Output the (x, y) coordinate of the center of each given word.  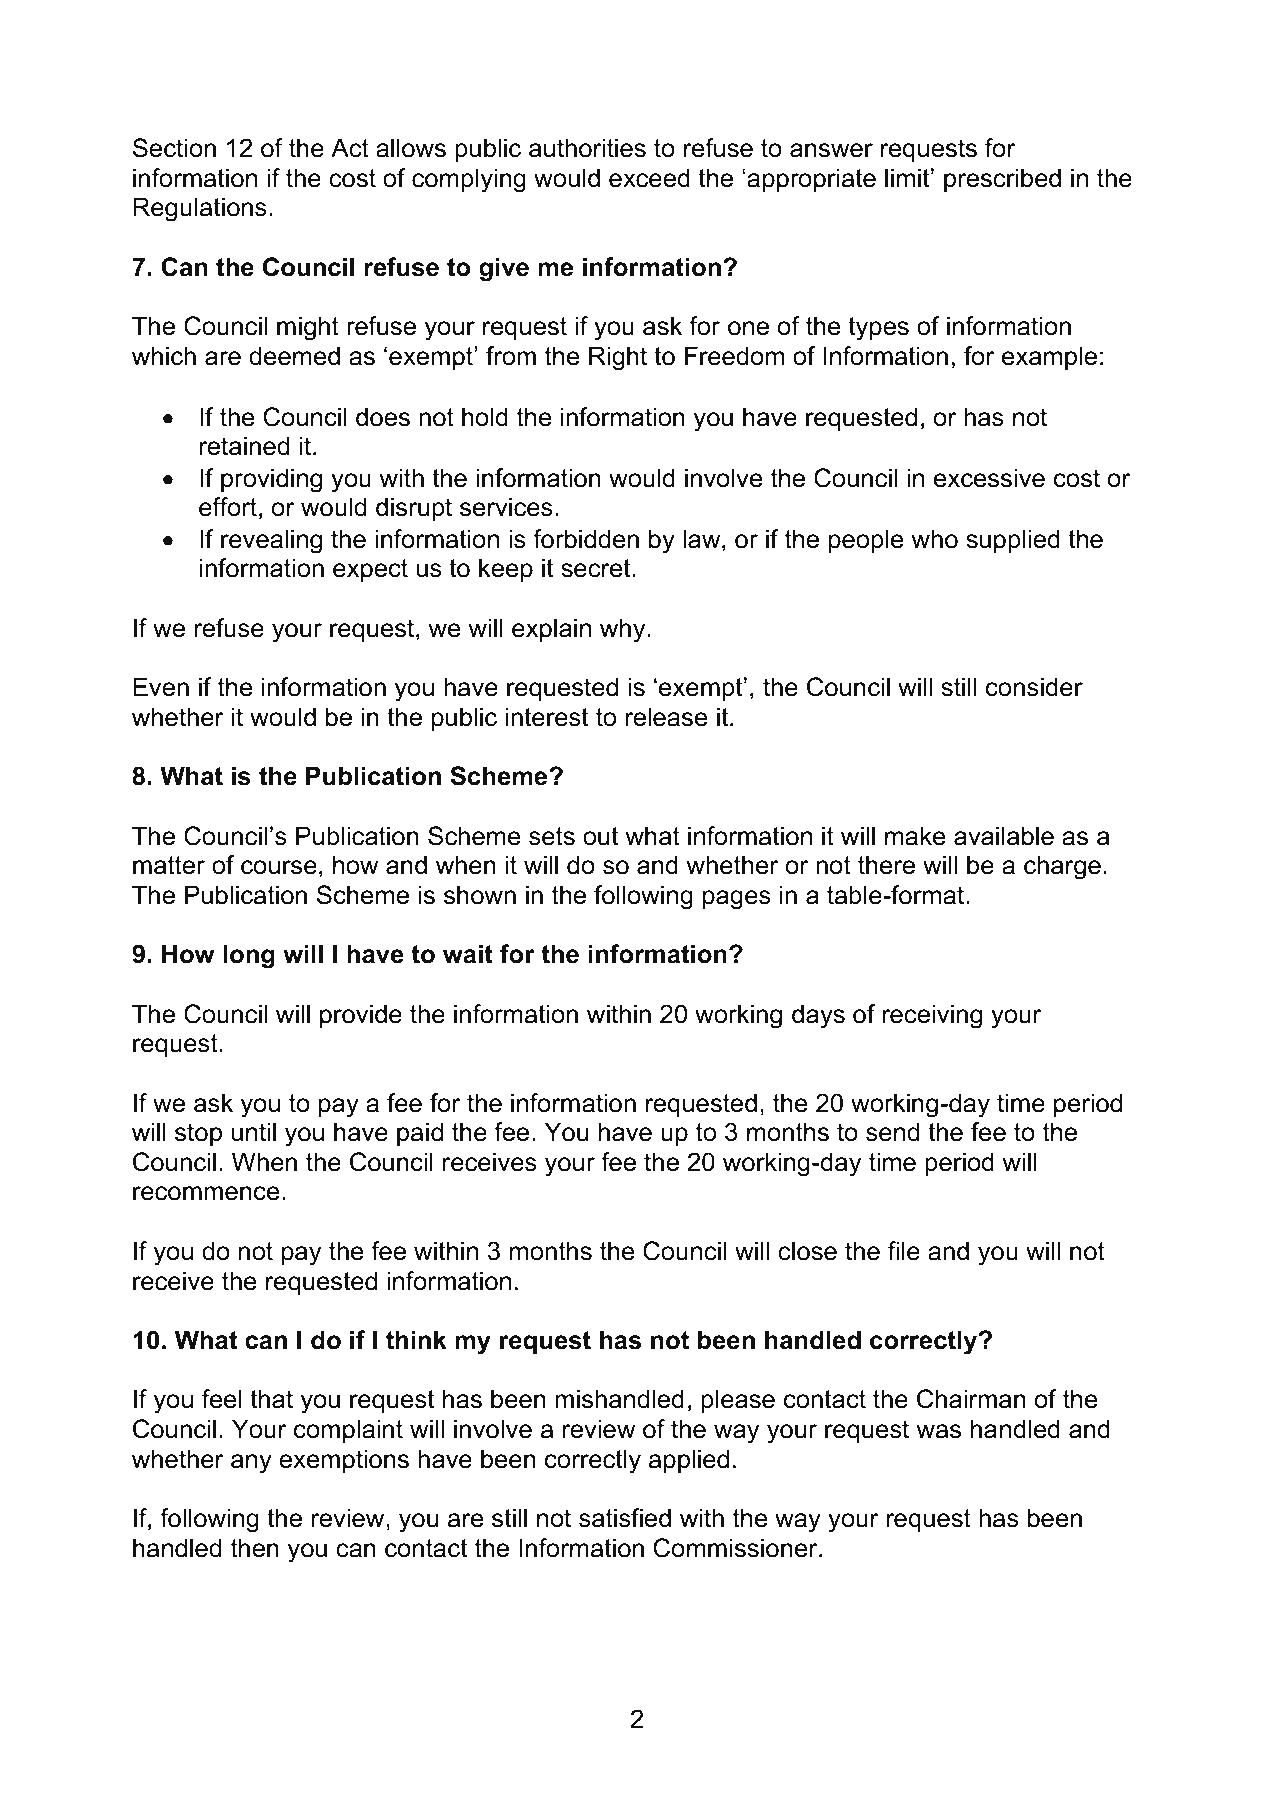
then (255, 1548)
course (279, 867)
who (935, 539)
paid (420, 1134)
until (254, 1132)
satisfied (625, 1518)
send (892, 1132)
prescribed (1002, 180)
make (915, 836)
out (600, 836)
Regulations (200, 209)
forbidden (586, 539)
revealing (271, 541)
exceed (649, 178)
